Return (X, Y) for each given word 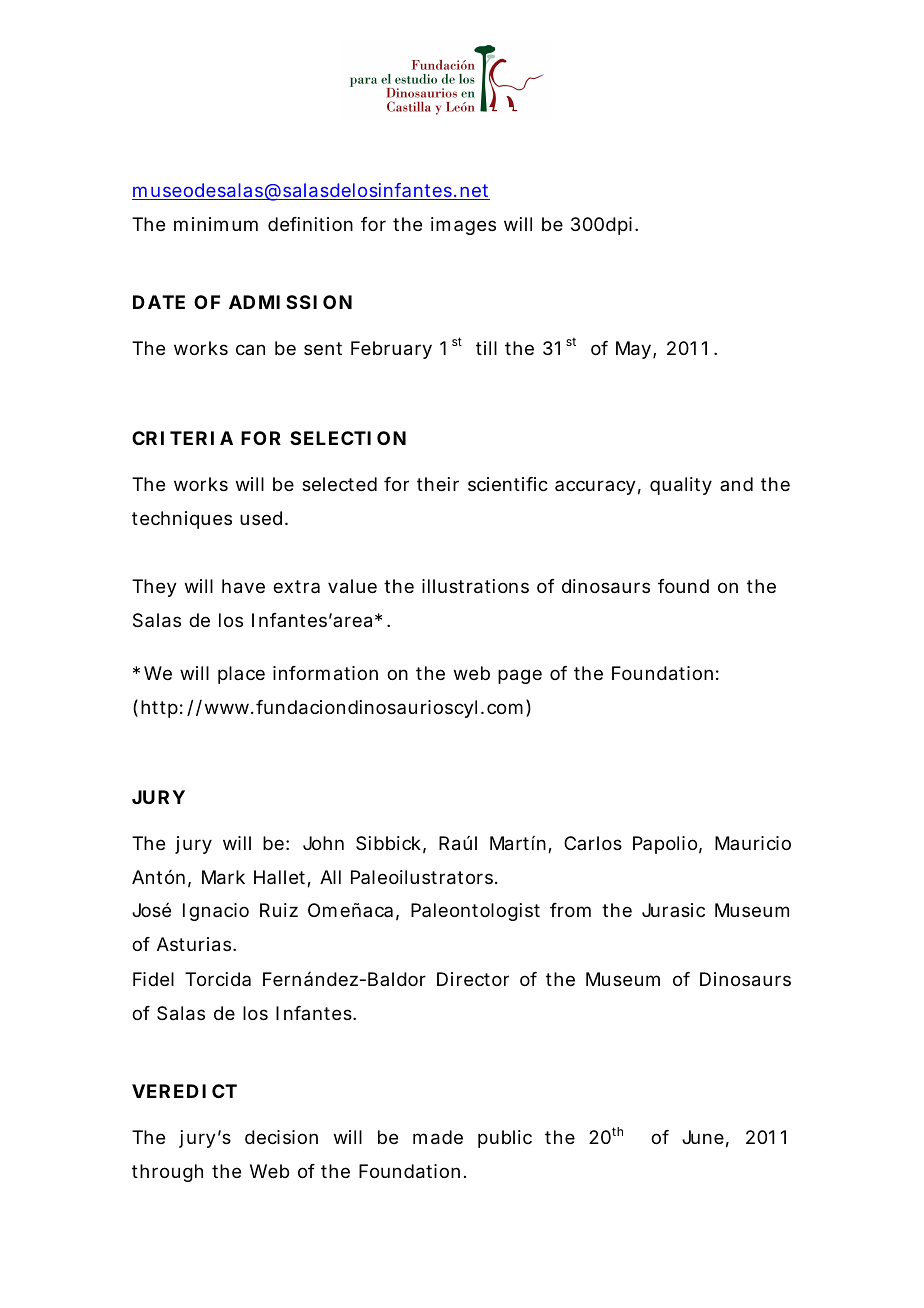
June (703, 1137)
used (261, 518)
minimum (216, 224)
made (438, 1137)
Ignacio (216, 912)
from (570, 910)
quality (681, 486)
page (520, 676)
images (463, 226)
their (438, 484)
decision (281, 1137)
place (241, 675)
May (633, 350)
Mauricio (753, 843)
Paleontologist (475, 912)
